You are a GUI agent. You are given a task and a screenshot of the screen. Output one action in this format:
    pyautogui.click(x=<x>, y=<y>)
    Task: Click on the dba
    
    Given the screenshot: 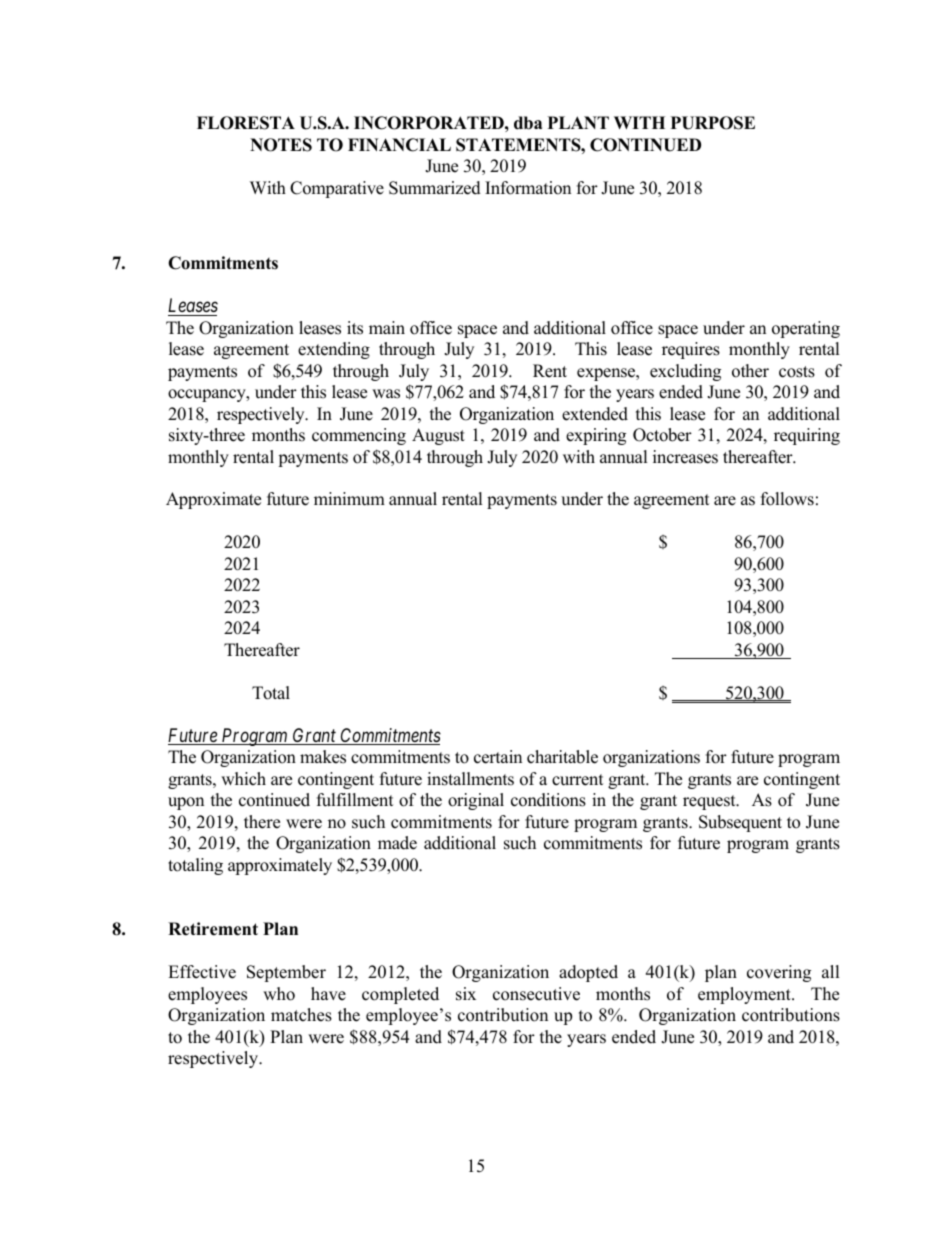 What is the action you would take?
    pyautogui.click(x=528, y=123)
